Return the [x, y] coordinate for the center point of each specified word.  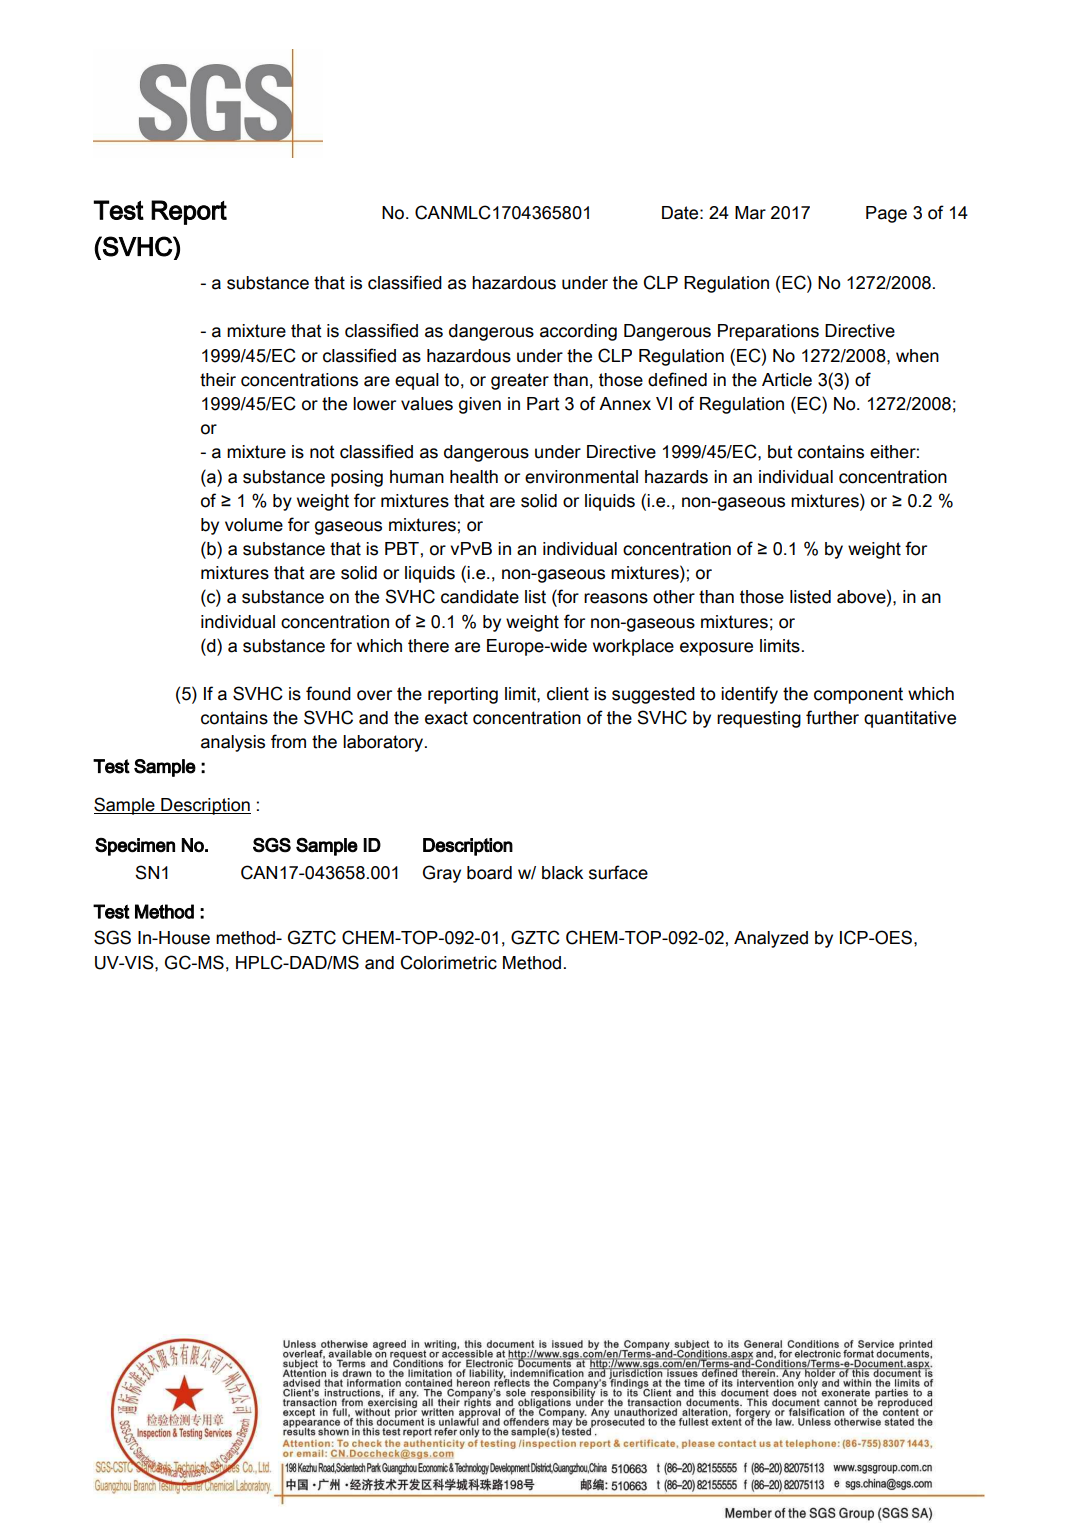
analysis [233, 743]
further [832, 717]
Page [886, 214]
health [474, 477]
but [780, 452]
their [218, 380]
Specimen [135, 847]
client [568, 694]
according [578, 332]
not [322, 452]
